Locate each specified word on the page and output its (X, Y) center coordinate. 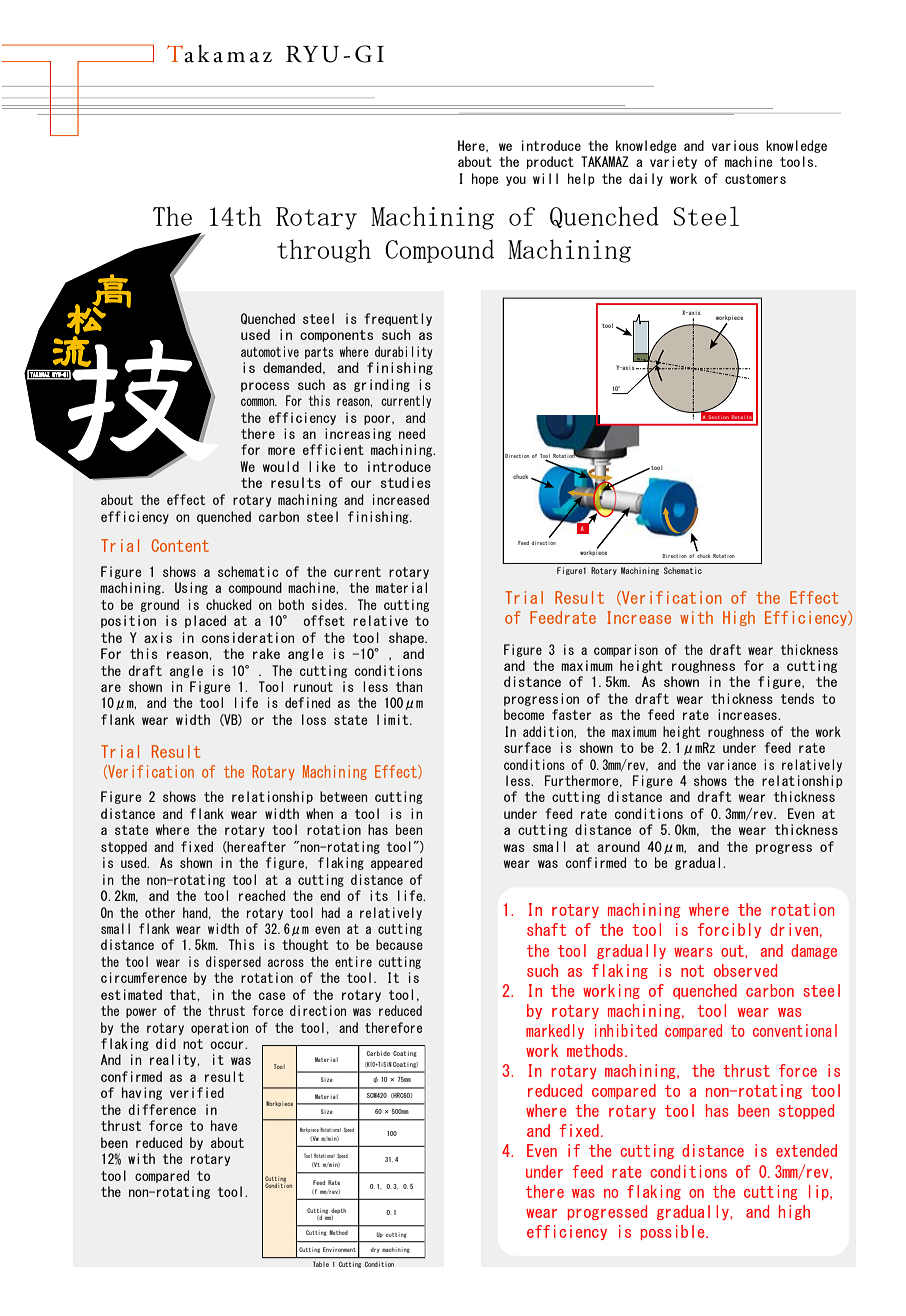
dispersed (233, 962)
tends (797, 698)
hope (485, 179)
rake (266, 653)
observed (745, 970)
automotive (270, 351)
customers (755, 179)
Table (321, 1264)
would (281, 466)
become (524, 714)
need (412, 433)
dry (375, 1250)
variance (731, 764)
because (399, 944)
